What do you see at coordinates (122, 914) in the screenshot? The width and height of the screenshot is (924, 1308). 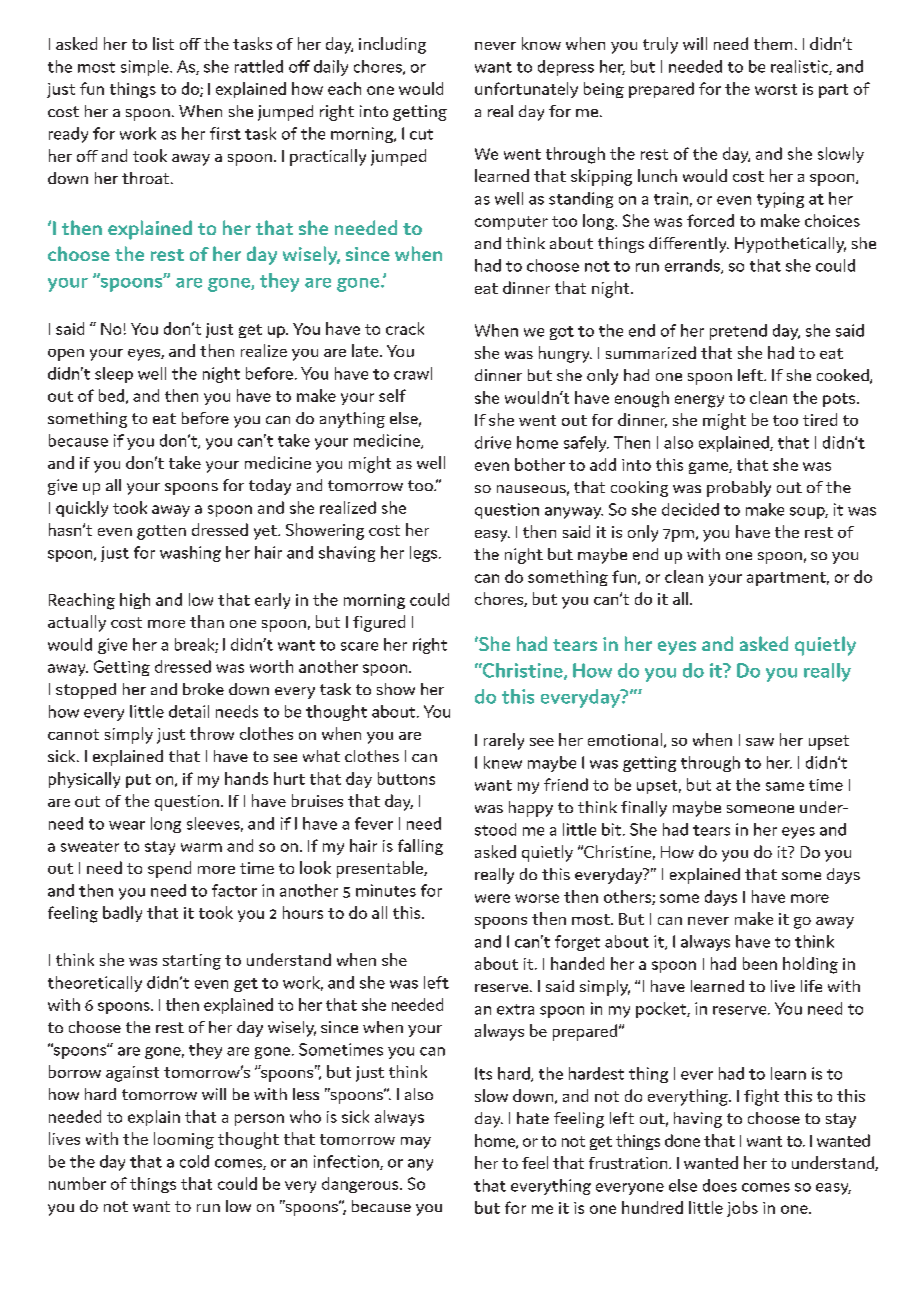 I see `badly` at bounding box center [122, 914].
